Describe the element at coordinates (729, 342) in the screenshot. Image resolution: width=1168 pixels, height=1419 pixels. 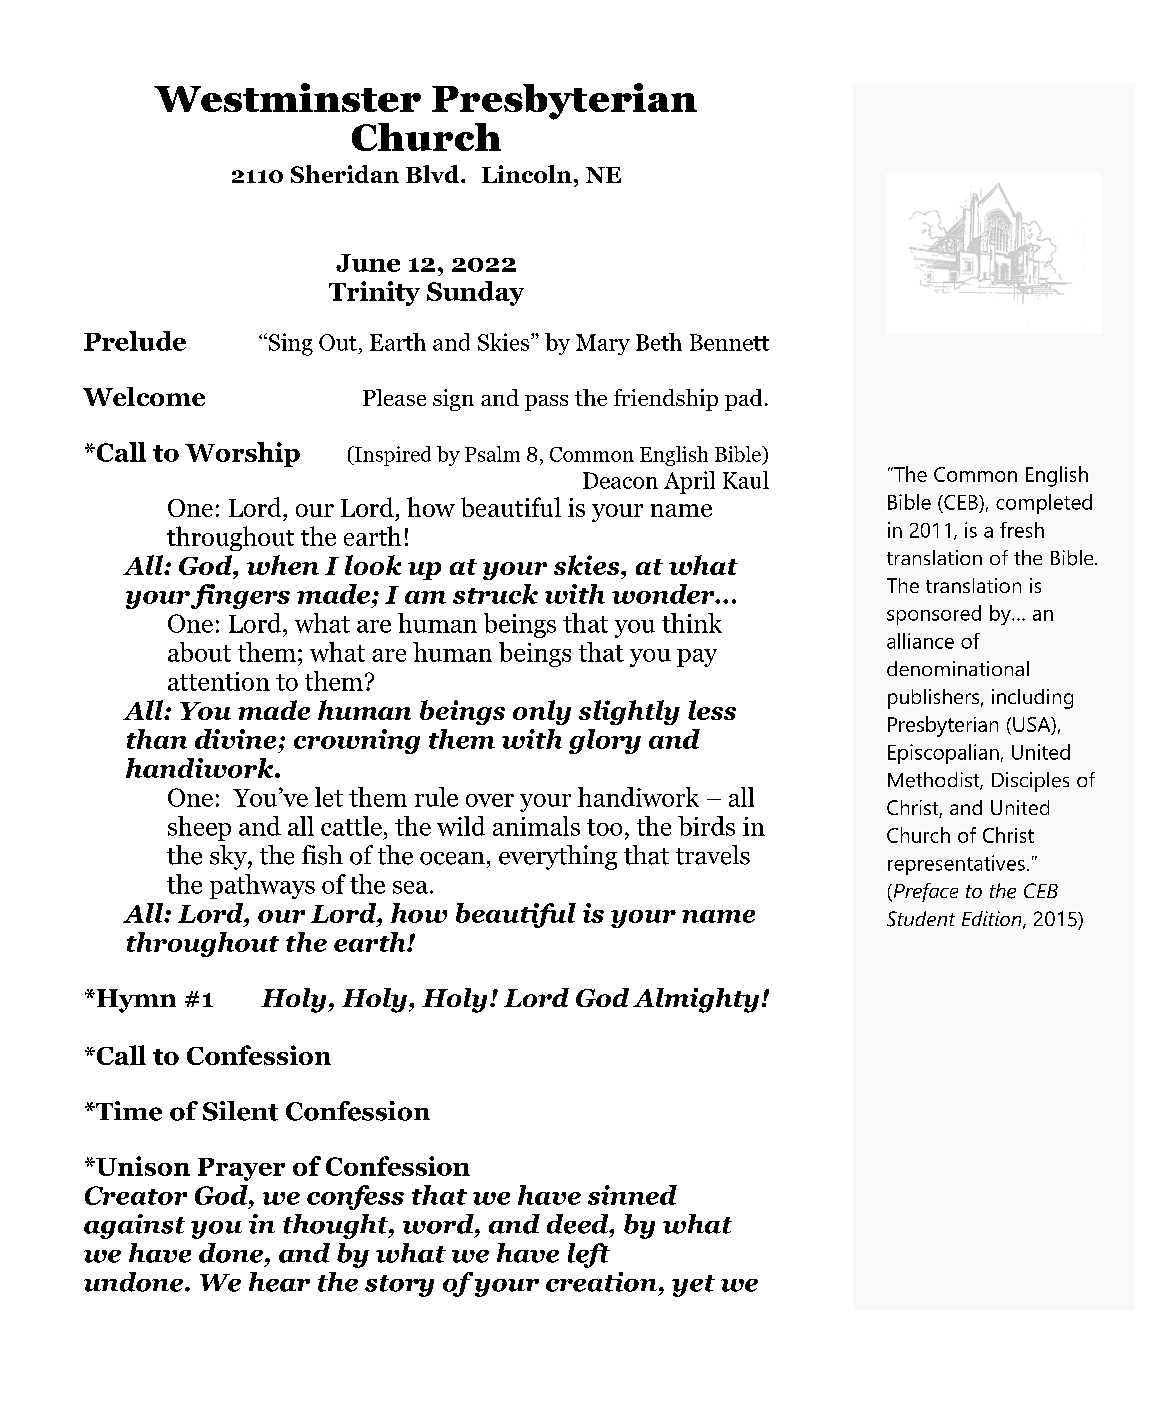
I see `Bennett` at that location.
